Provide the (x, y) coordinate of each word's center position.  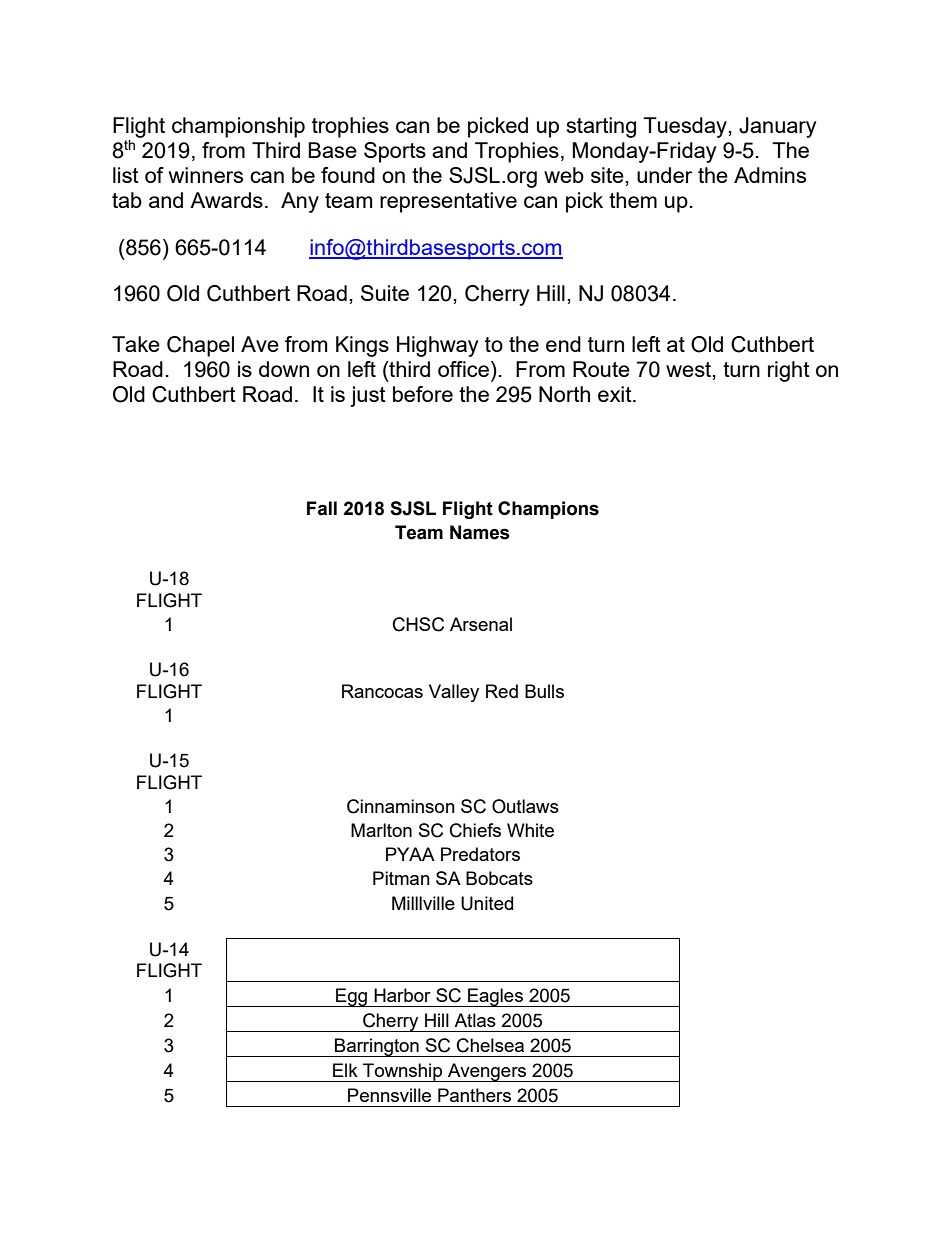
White (530, 830)
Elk (345, 1070)
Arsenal (481, 624)
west (690, 370)
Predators (480, 854)
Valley (454, 693)
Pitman (401, 878)
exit (616, 394)
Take (136, 344)
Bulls (544, 691)
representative (448, 202)
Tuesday (685, 127)
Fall (322, 508)
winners (206, 175)
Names (480, 532)
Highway (437, 346)
